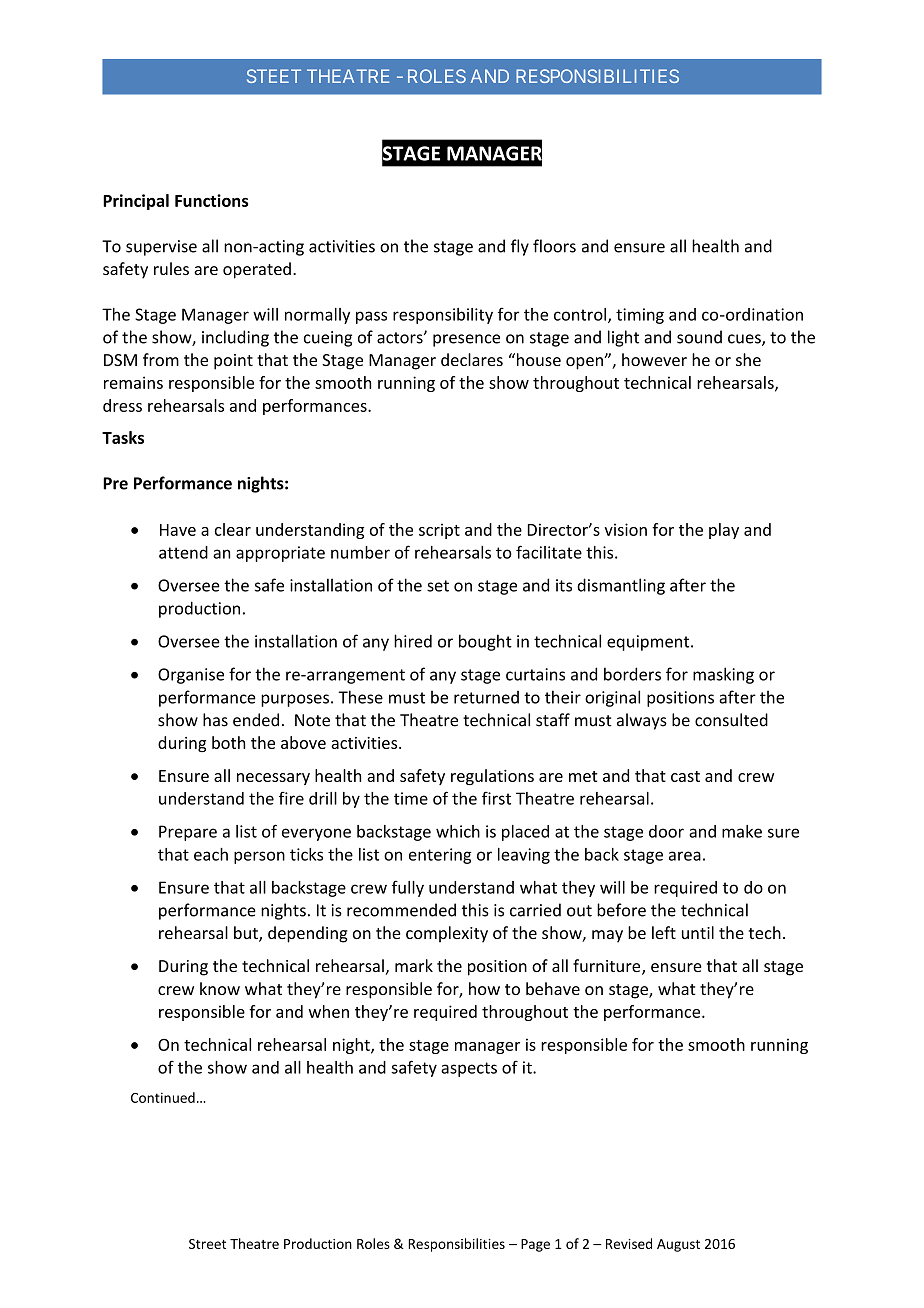 The width and height of the screenshot is (924, 1308). Describe the element at coordinates (520, 247) in the screenshot. I see `fly` at that location.
